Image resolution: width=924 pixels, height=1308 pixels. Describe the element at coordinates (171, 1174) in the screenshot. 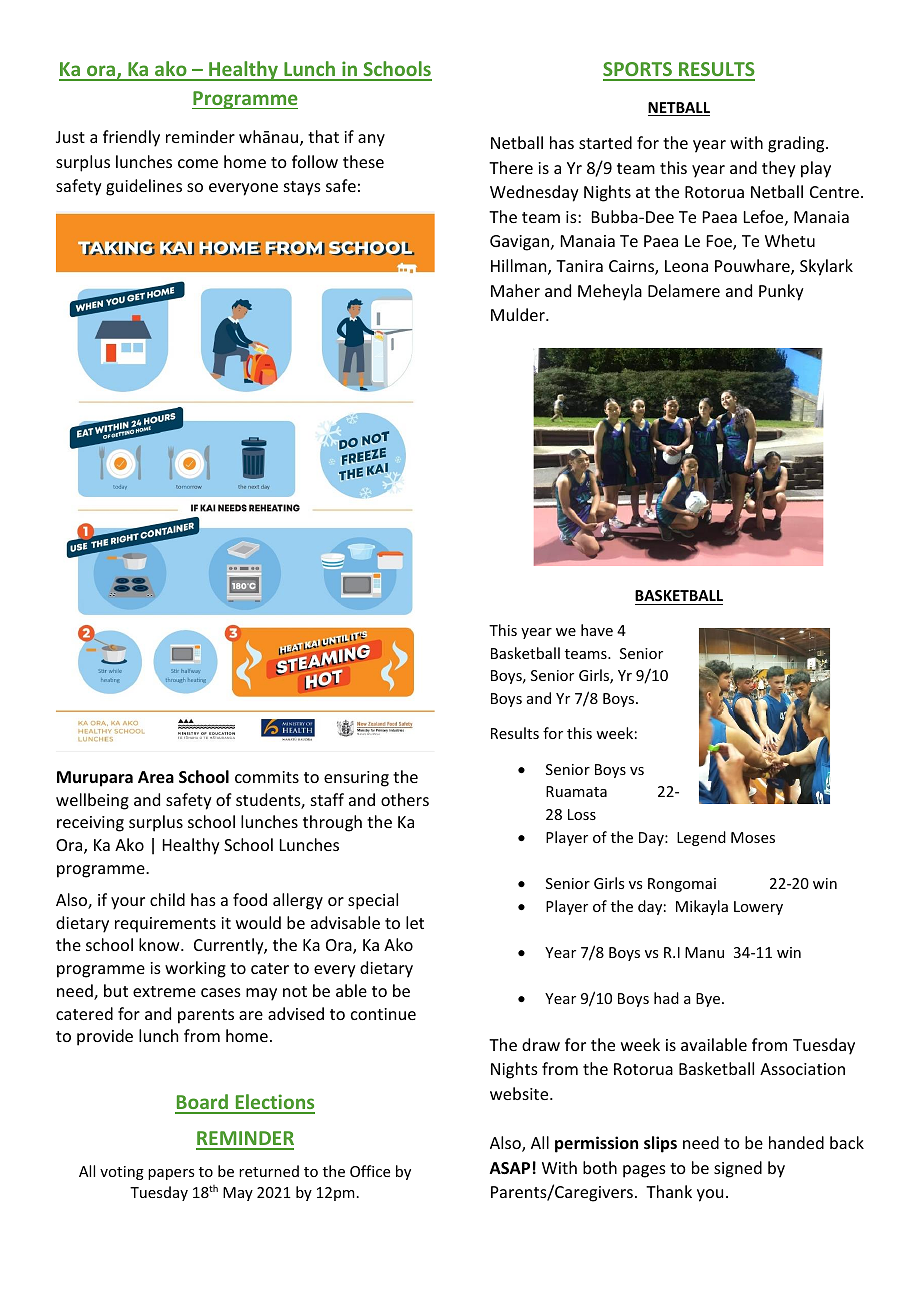

I see `papers` at that location.
